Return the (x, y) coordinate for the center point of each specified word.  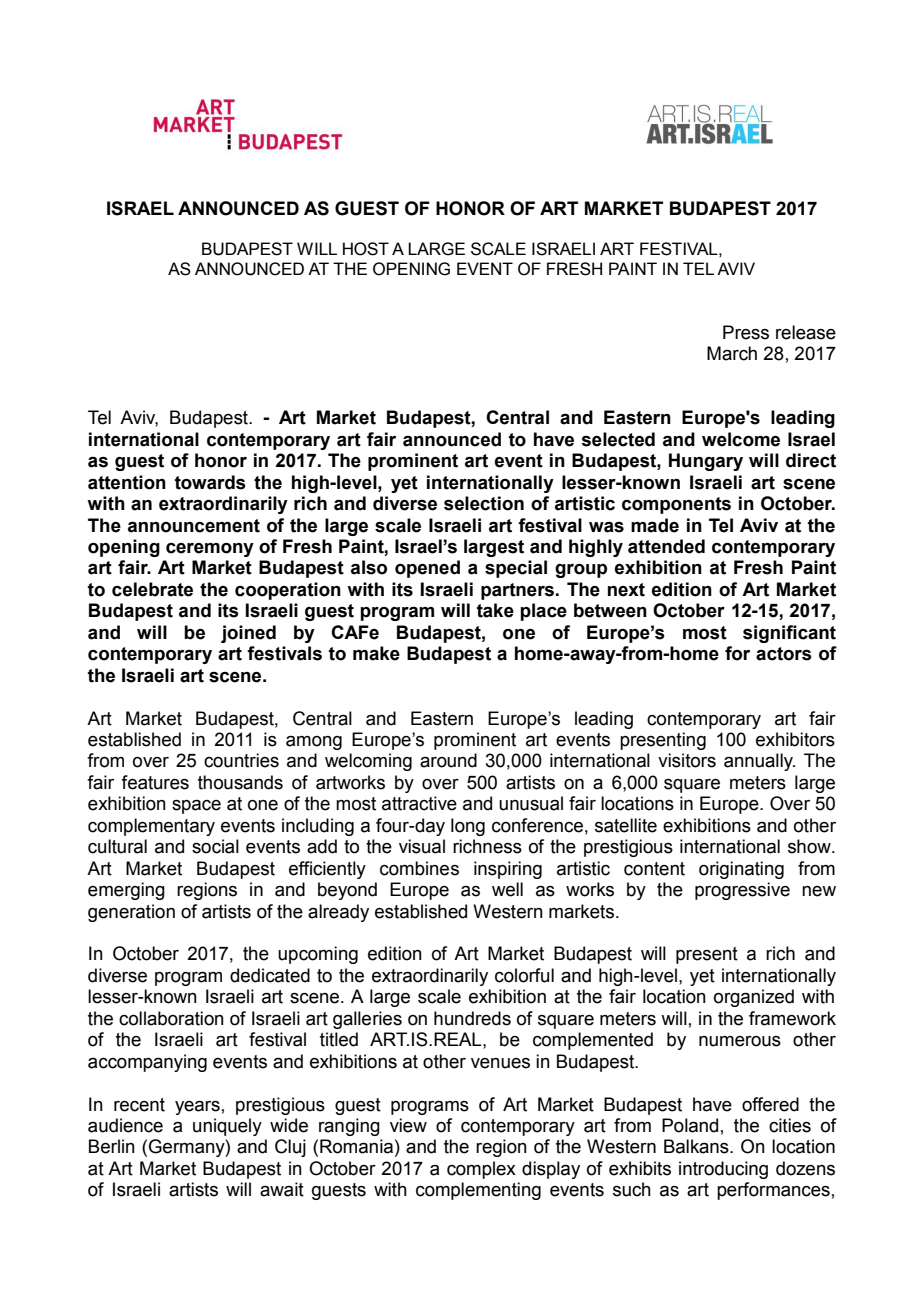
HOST (366, 249)
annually (759, 762)
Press (746, 332)
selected (618, 439)
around (448, 760)
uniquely (227, 1127)
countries (241, 760)
